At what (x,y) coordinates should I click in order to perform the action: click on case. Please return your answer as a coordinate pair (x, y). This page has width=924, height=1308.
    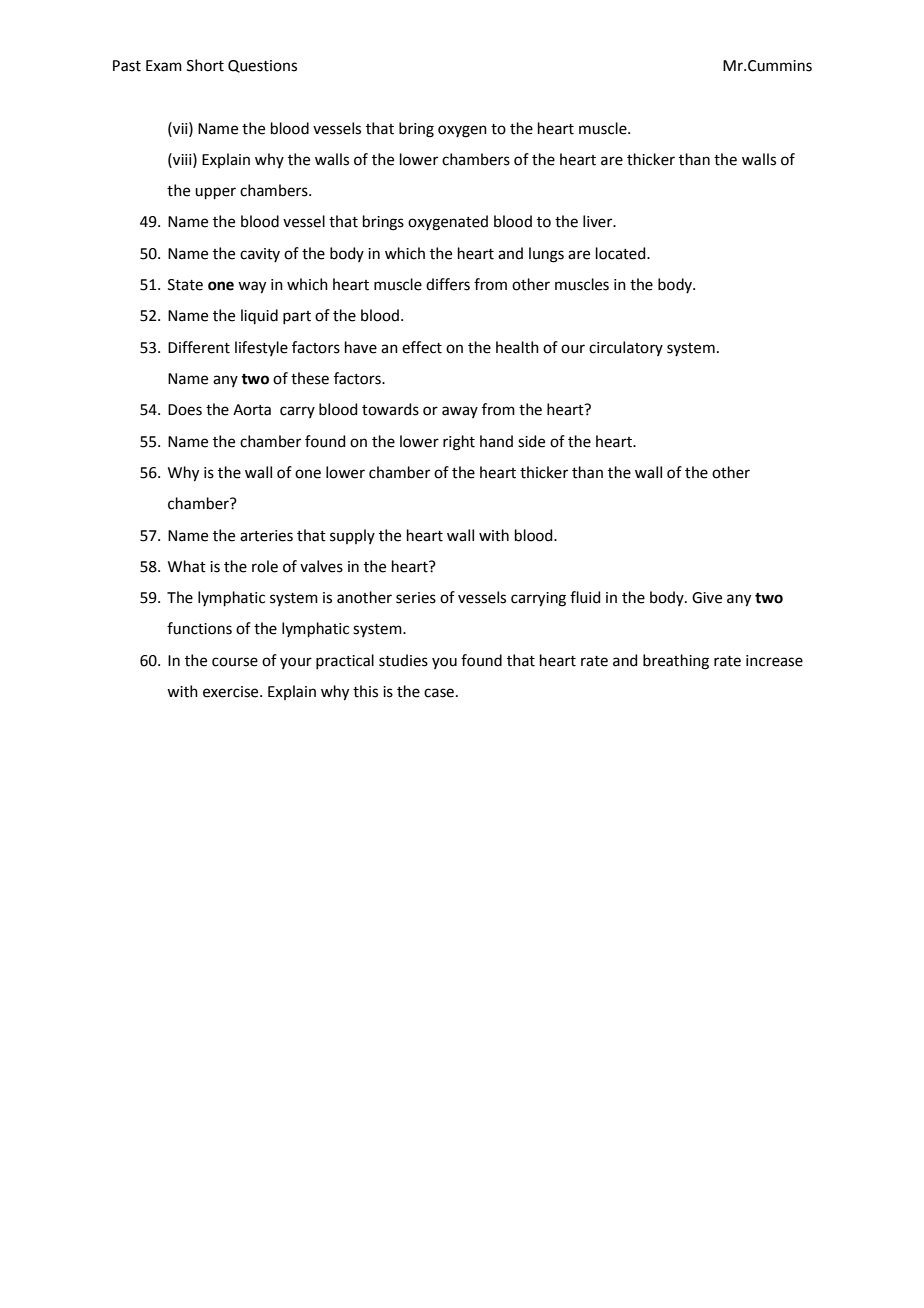
    Looking at the image, I should click on (439, 693).
